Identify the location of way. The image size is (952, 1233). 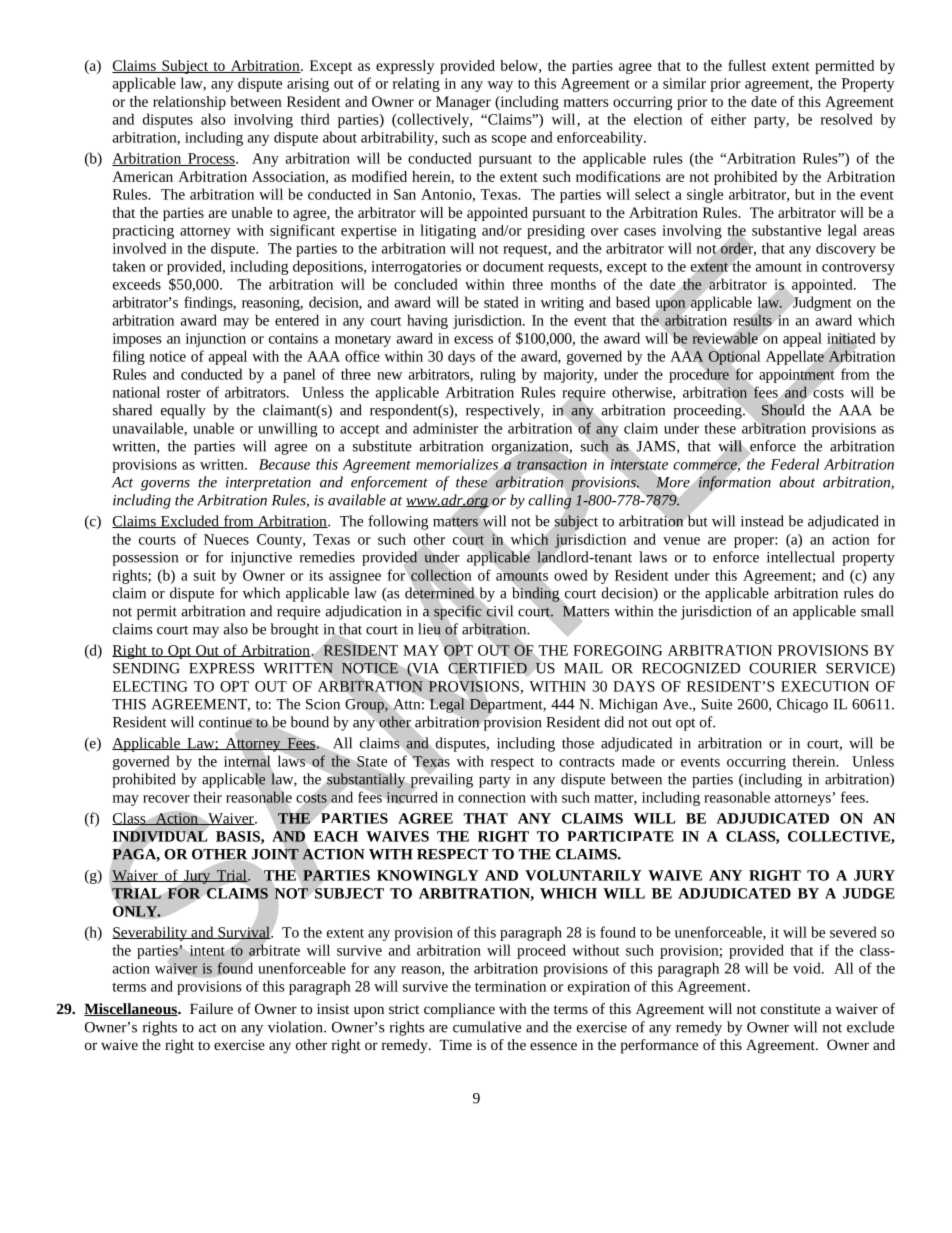
(500, 86).
